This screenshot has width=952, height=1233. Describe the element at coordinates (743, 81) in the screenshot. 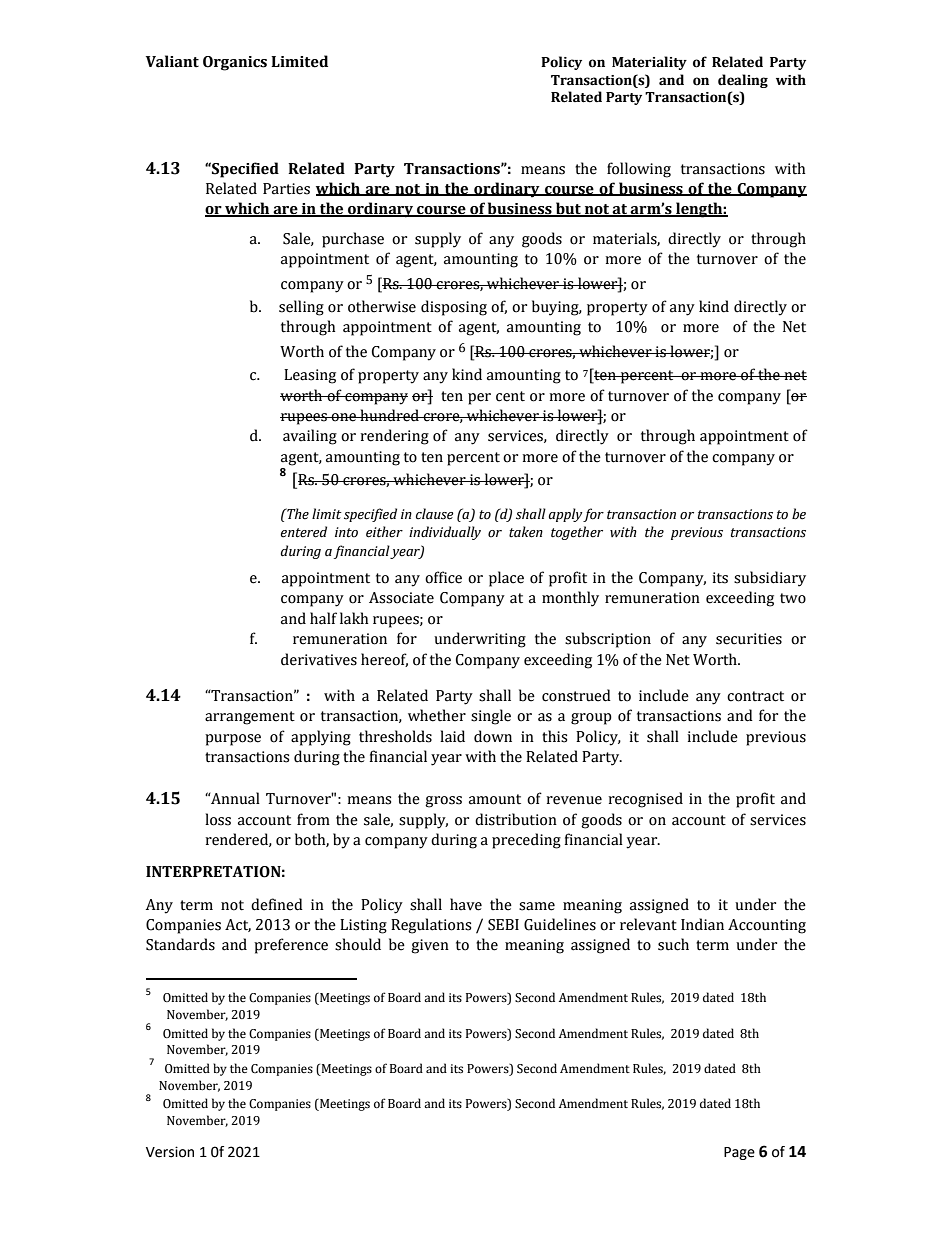

I see `dealing` at that location.
